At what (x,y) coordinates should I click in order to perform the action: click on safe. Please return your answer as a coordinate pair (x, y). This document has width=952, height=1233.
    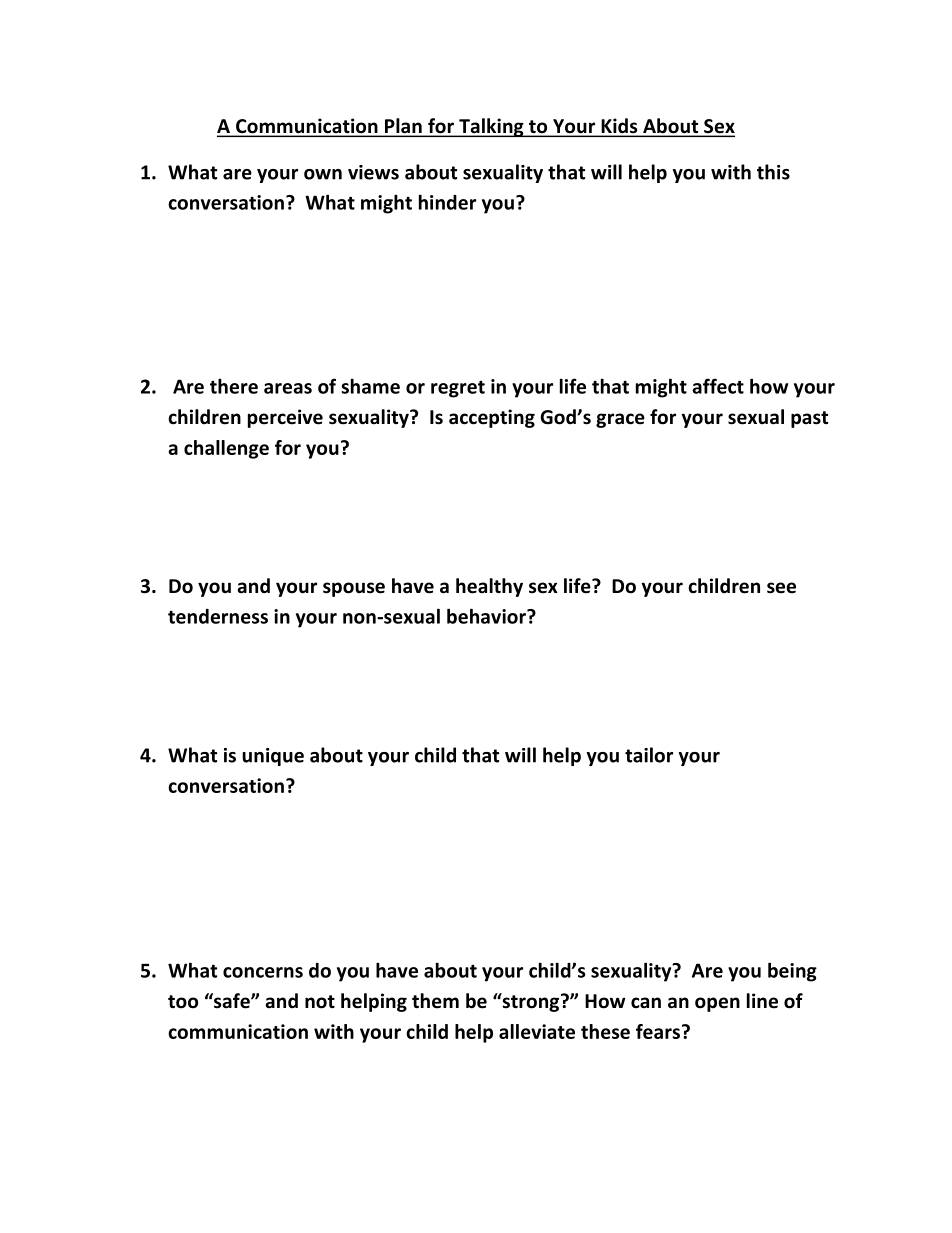
    Looking at the image, I should click on (232, 1001).
